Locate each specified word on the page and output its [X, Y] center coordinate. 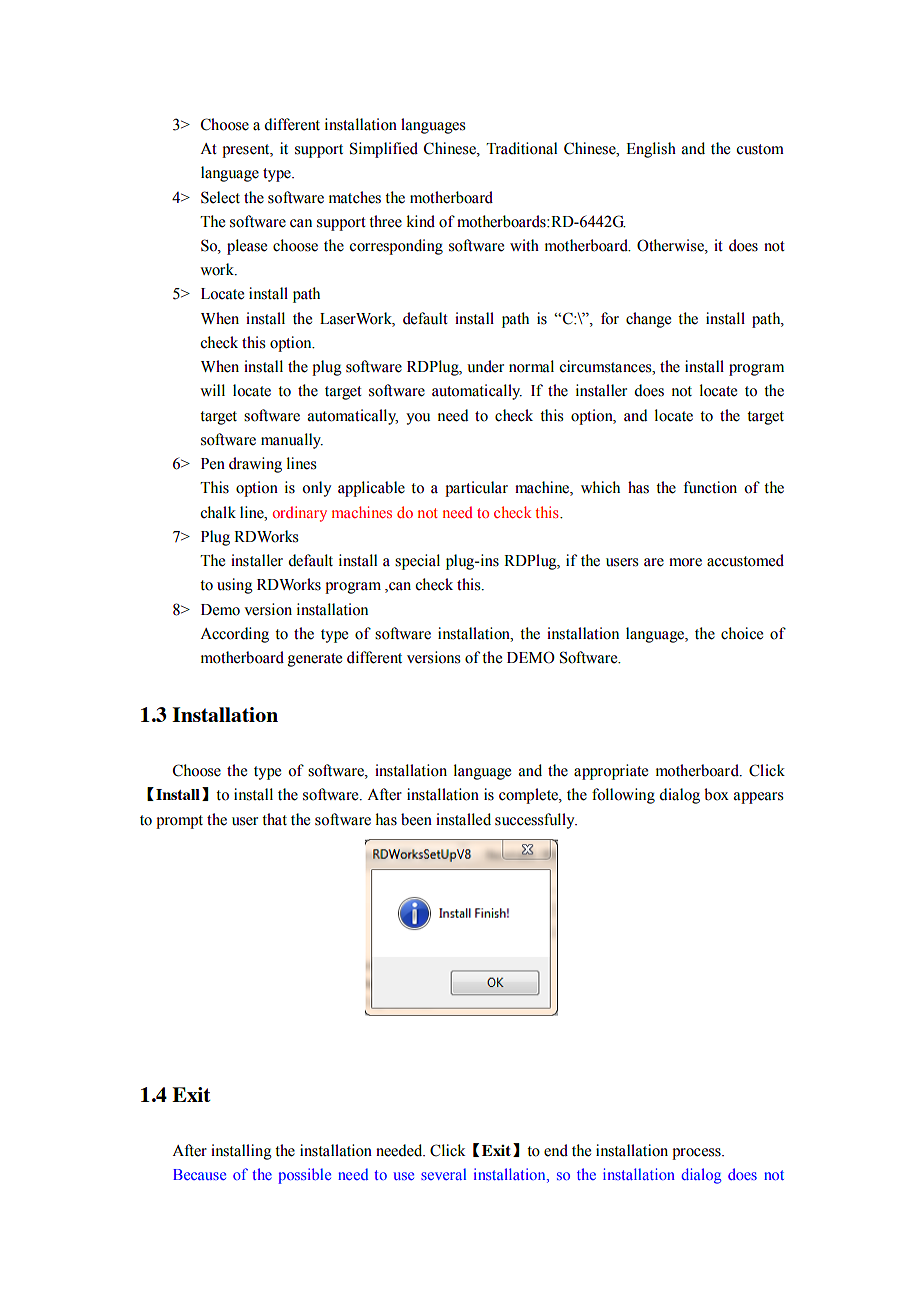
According [234, 635]
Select [220, 197]
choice [742, 633]
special [417, 562]
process [697, 1154]
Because [199, 1174]
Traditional [521, 148]
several [443, 1174]
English [651, 150]
